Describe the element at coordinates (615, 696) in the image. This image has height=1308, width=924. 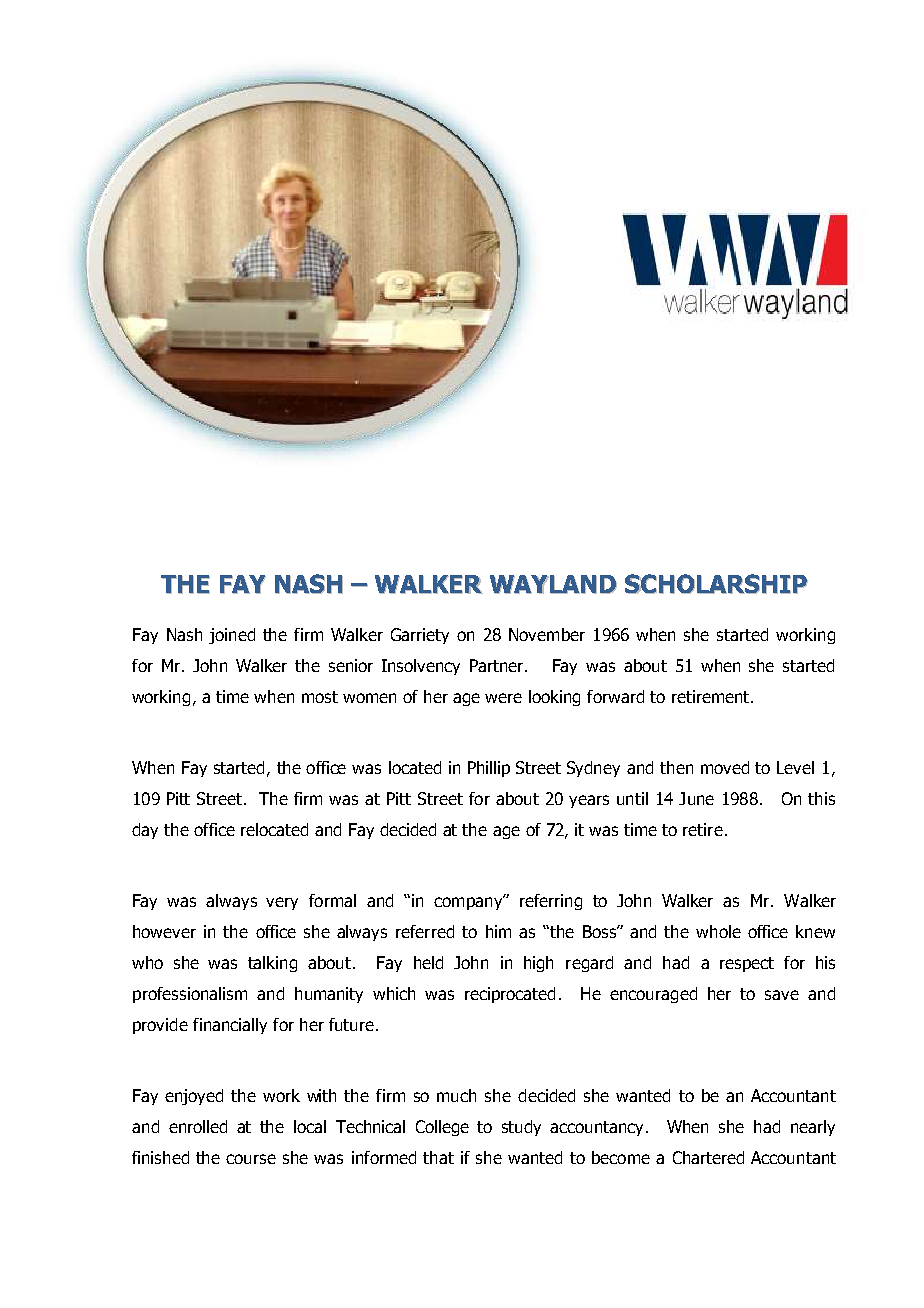
I see `forward` at that location.
